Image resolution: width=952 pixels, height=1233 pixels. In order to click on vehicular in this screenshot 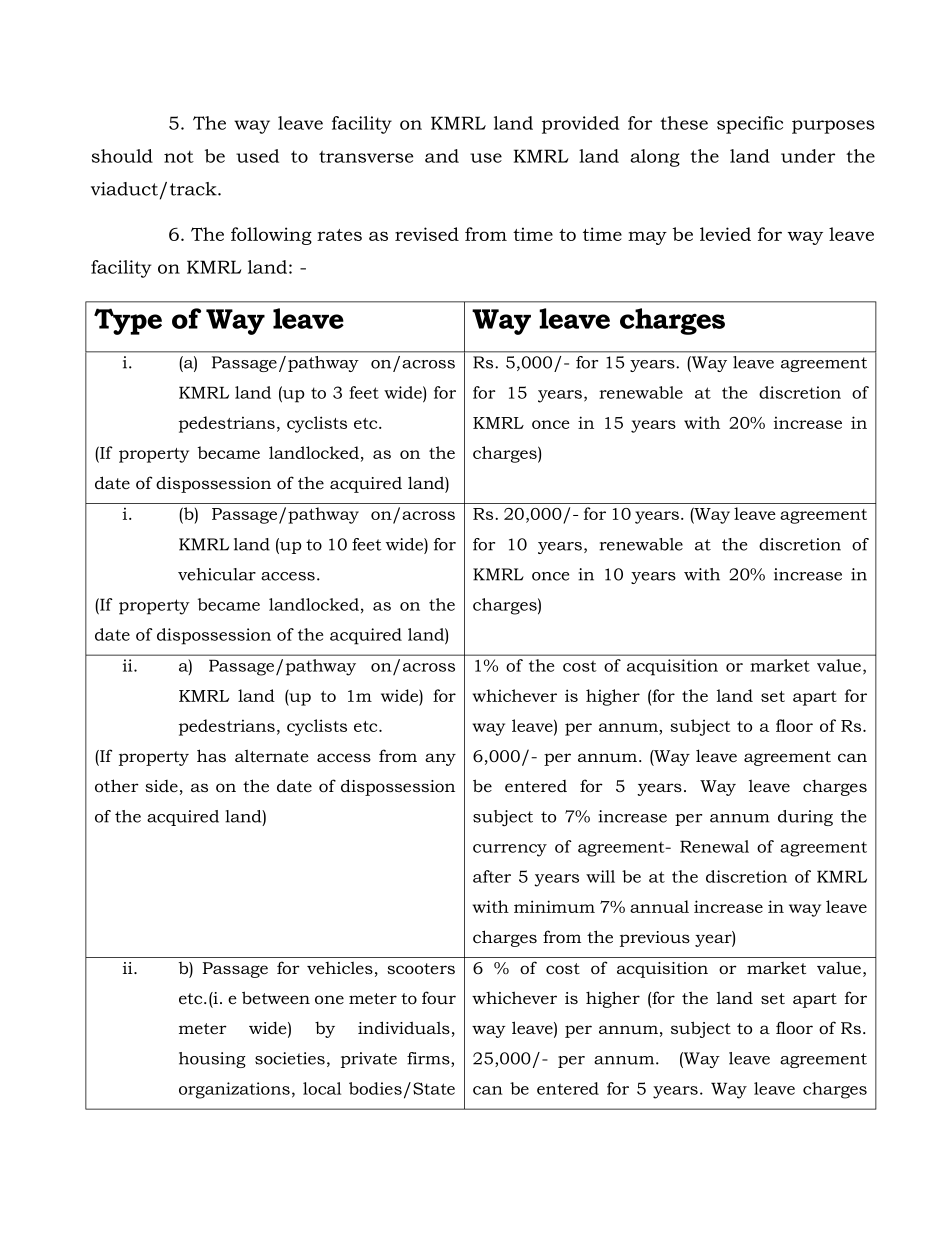, I will do `click(217, 574)`.
